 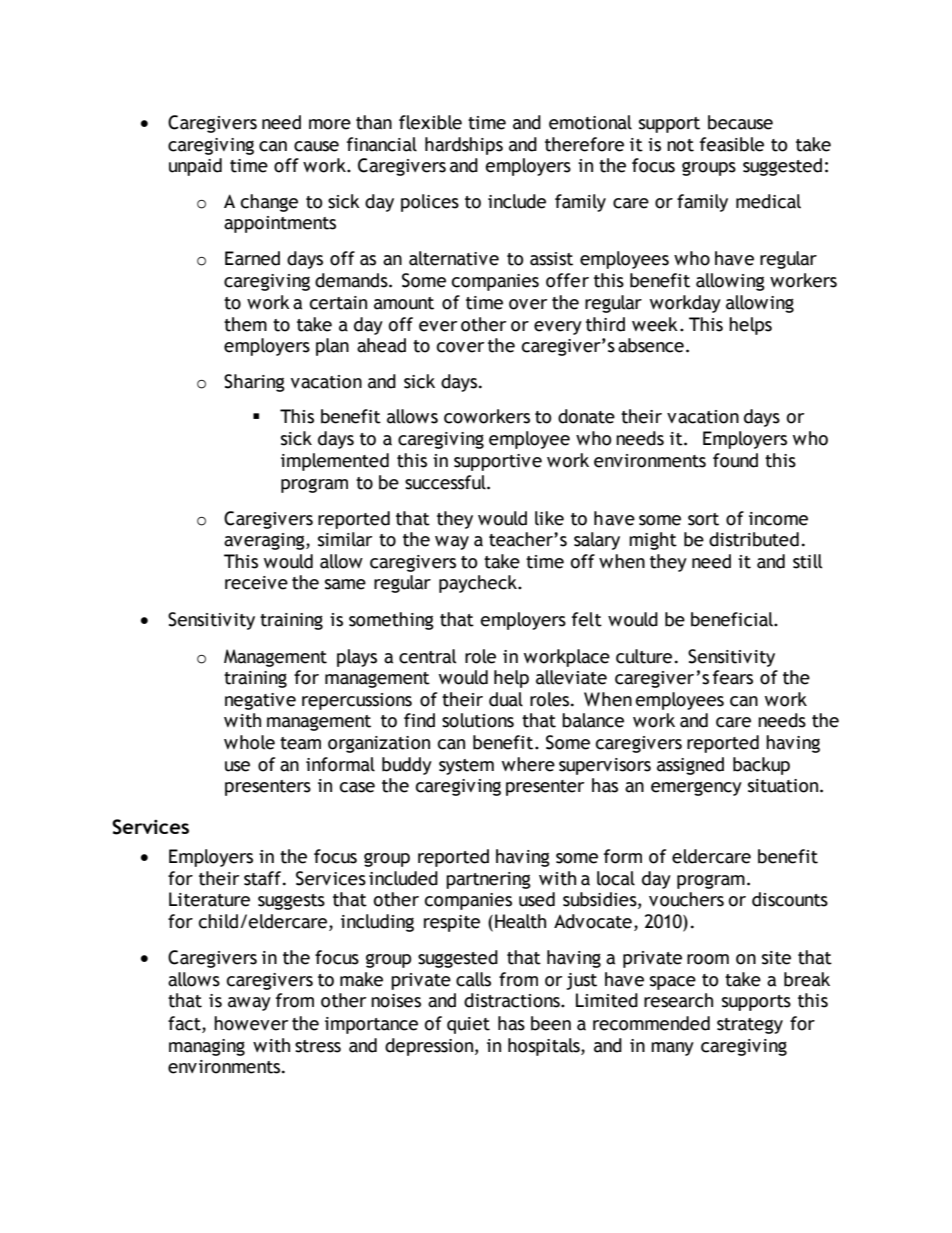 What do you see at coordinates (733, 619) in the image?
I see `beneficial` at bounding box center [733, 619].
